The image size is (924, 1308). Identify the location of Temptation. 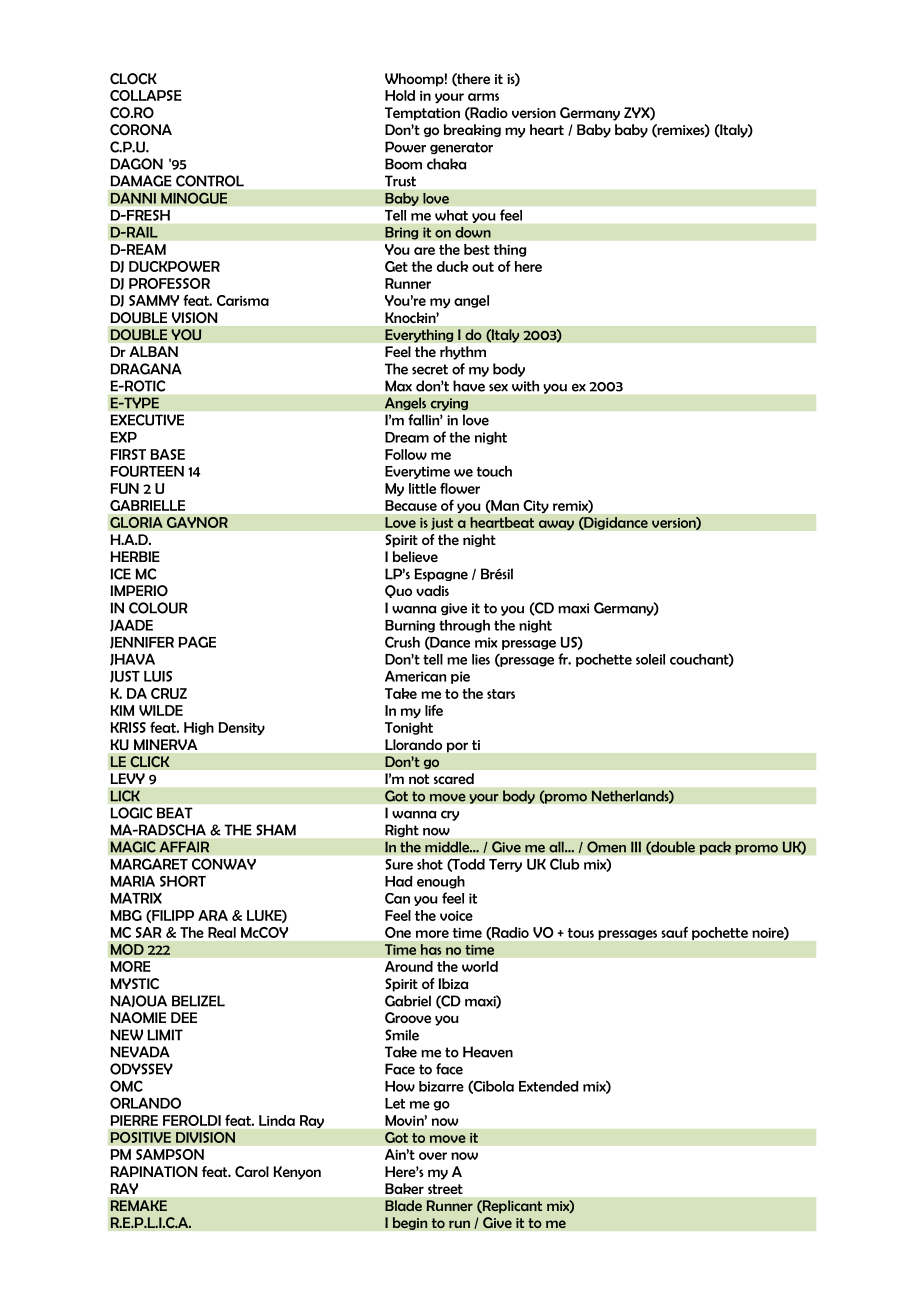
(422, 114).
